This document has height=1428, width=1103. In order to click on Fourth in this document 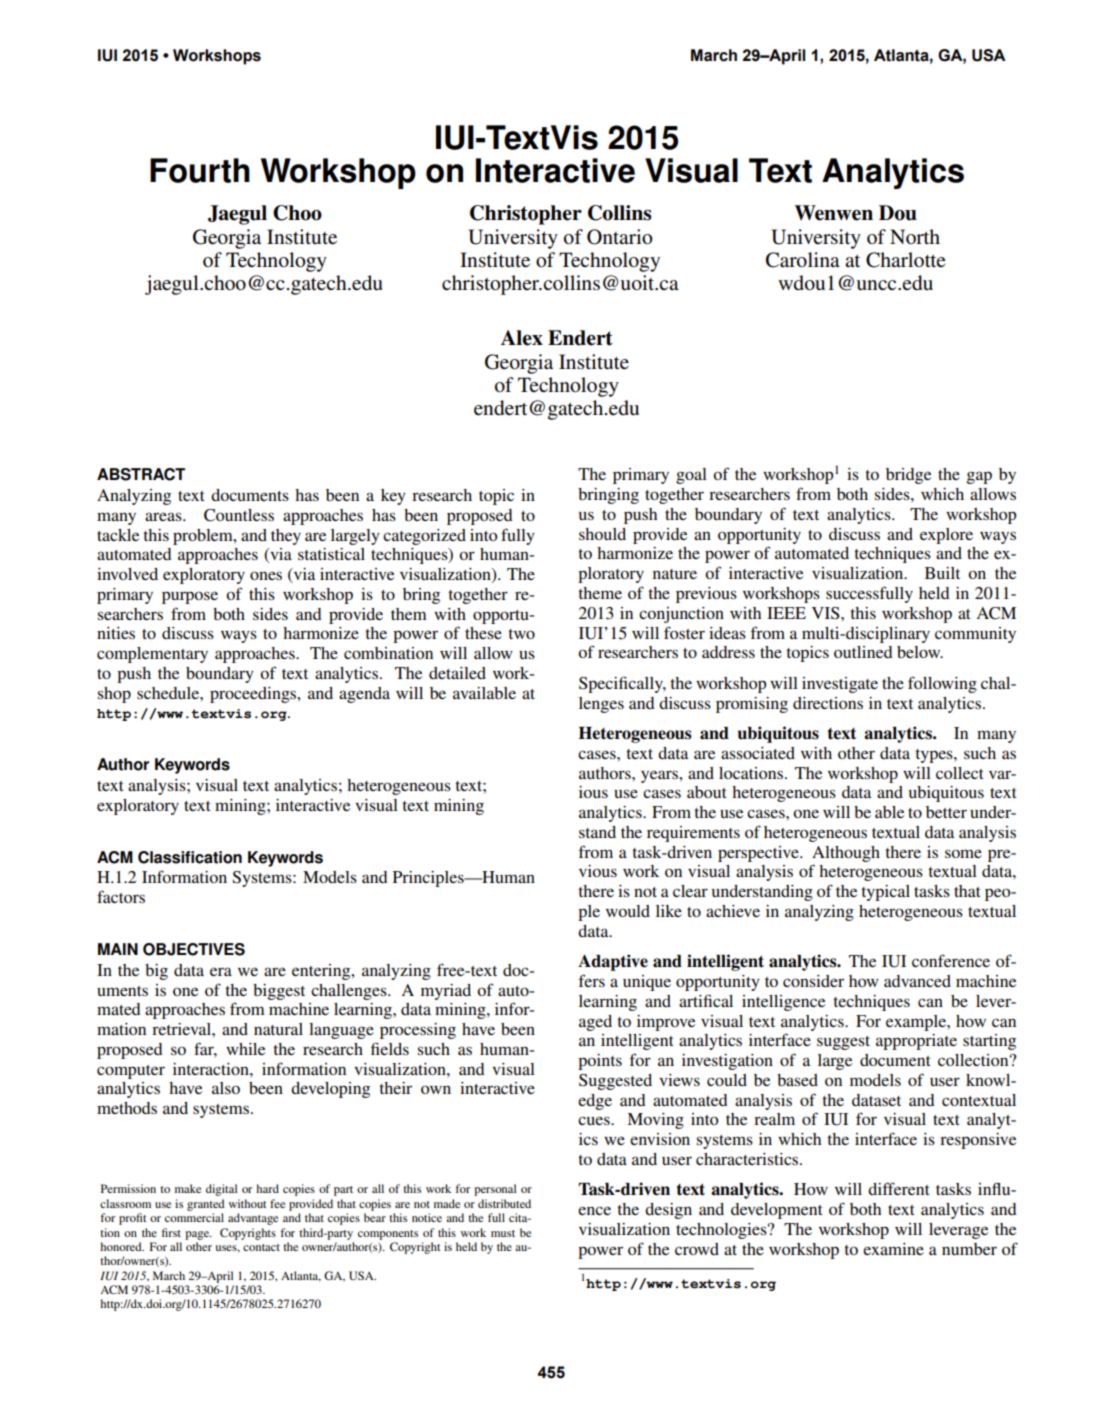, I will do `click(200, 170)`.
